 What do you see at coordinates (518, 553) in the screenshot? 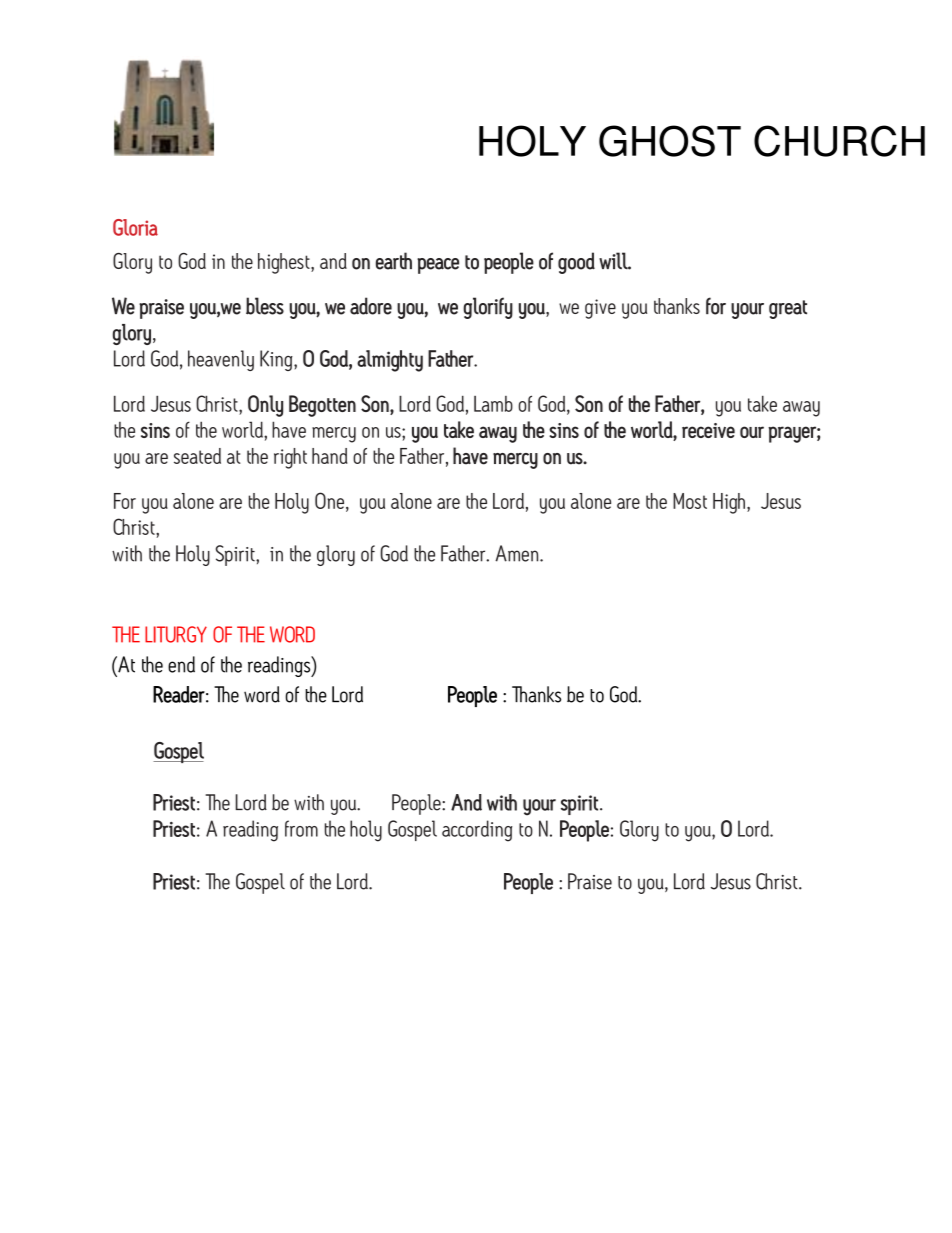
I see `Amen` at bounding box center [518, 553].
